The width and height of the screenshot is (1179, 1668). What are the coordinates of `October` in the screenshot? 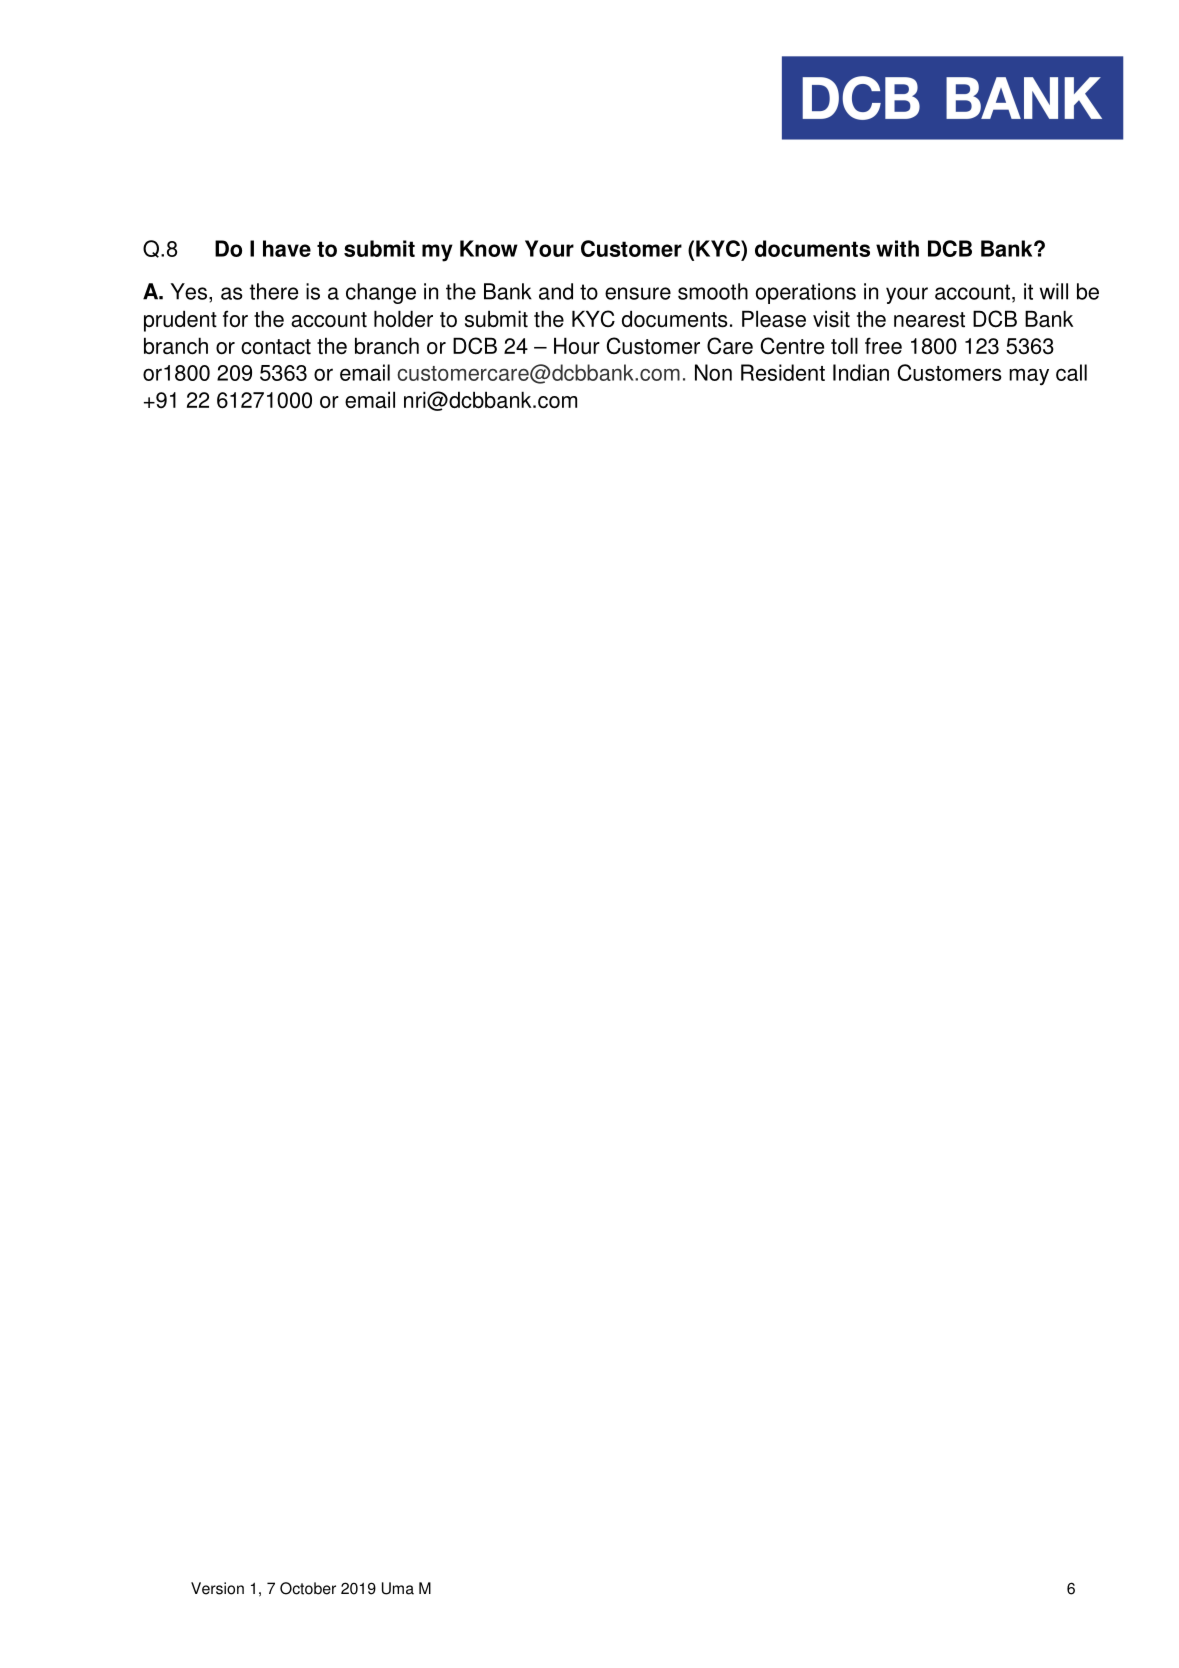 It's located at (308, 1588).
